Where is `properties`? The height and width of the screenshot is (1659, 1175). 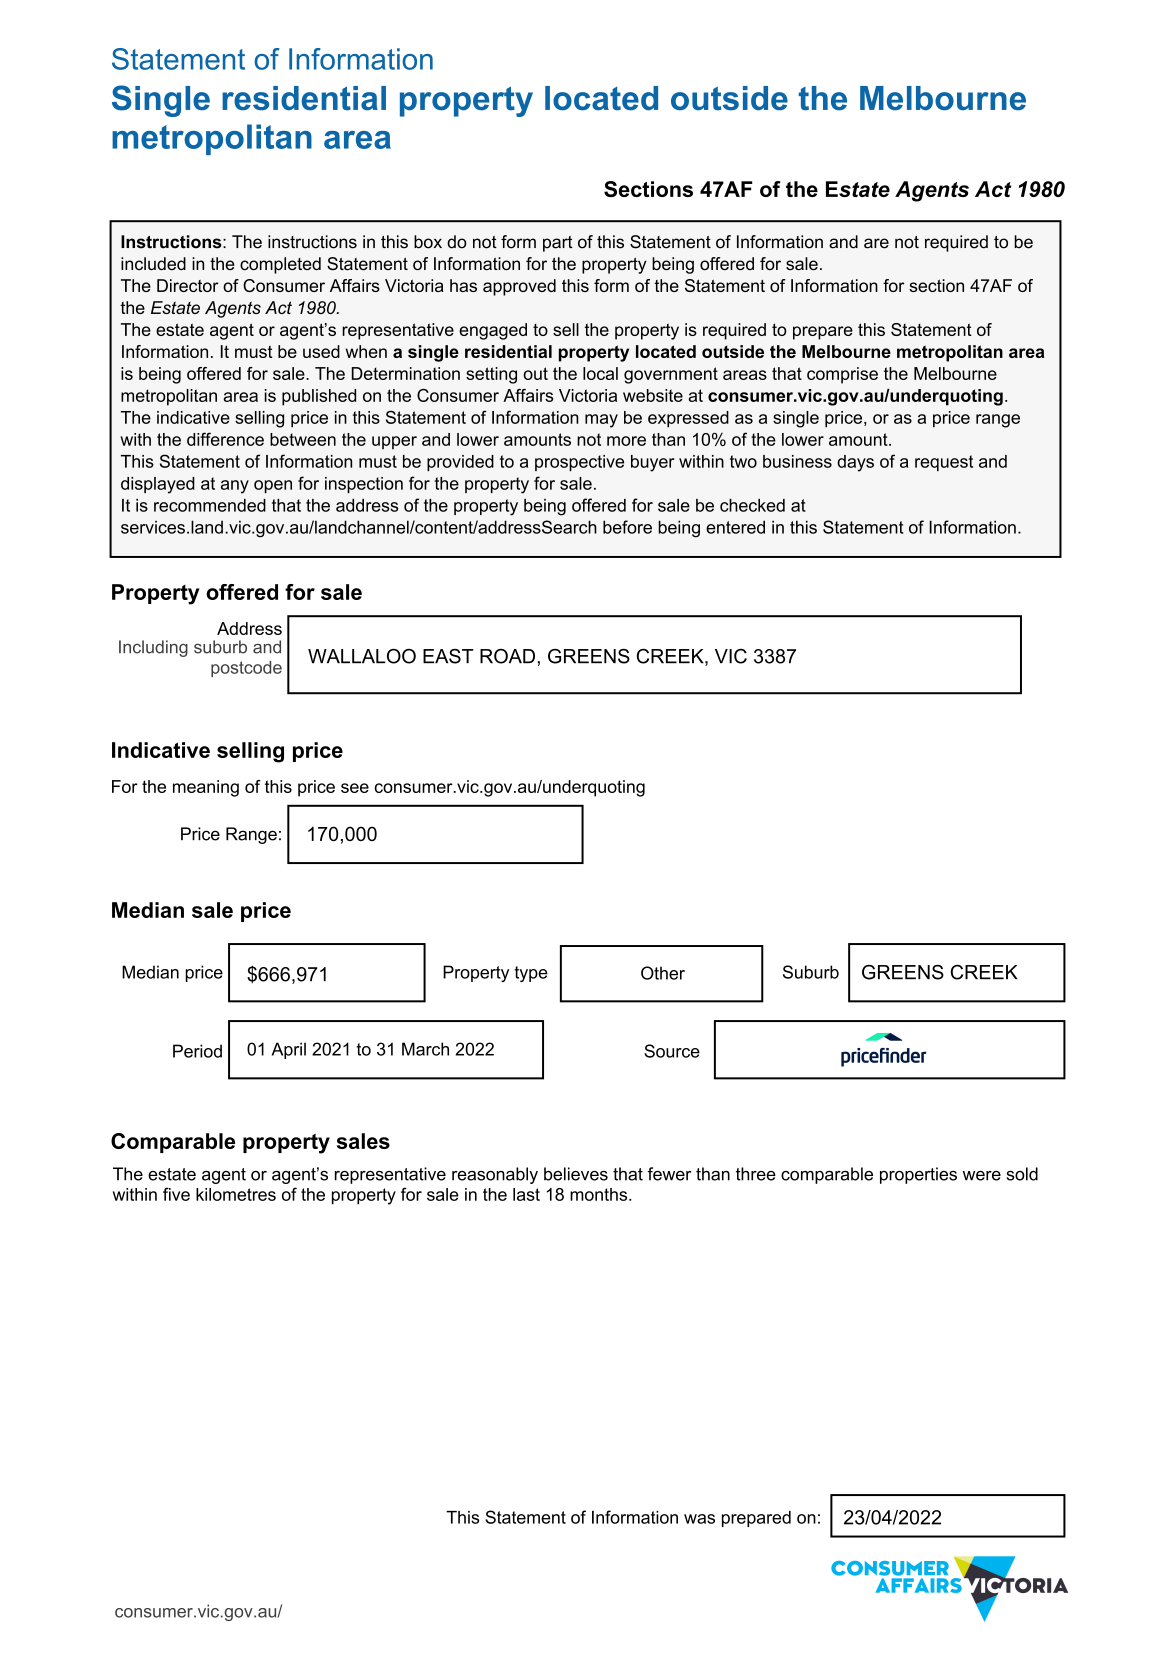
properties is located at coordinates (918, 1175).
